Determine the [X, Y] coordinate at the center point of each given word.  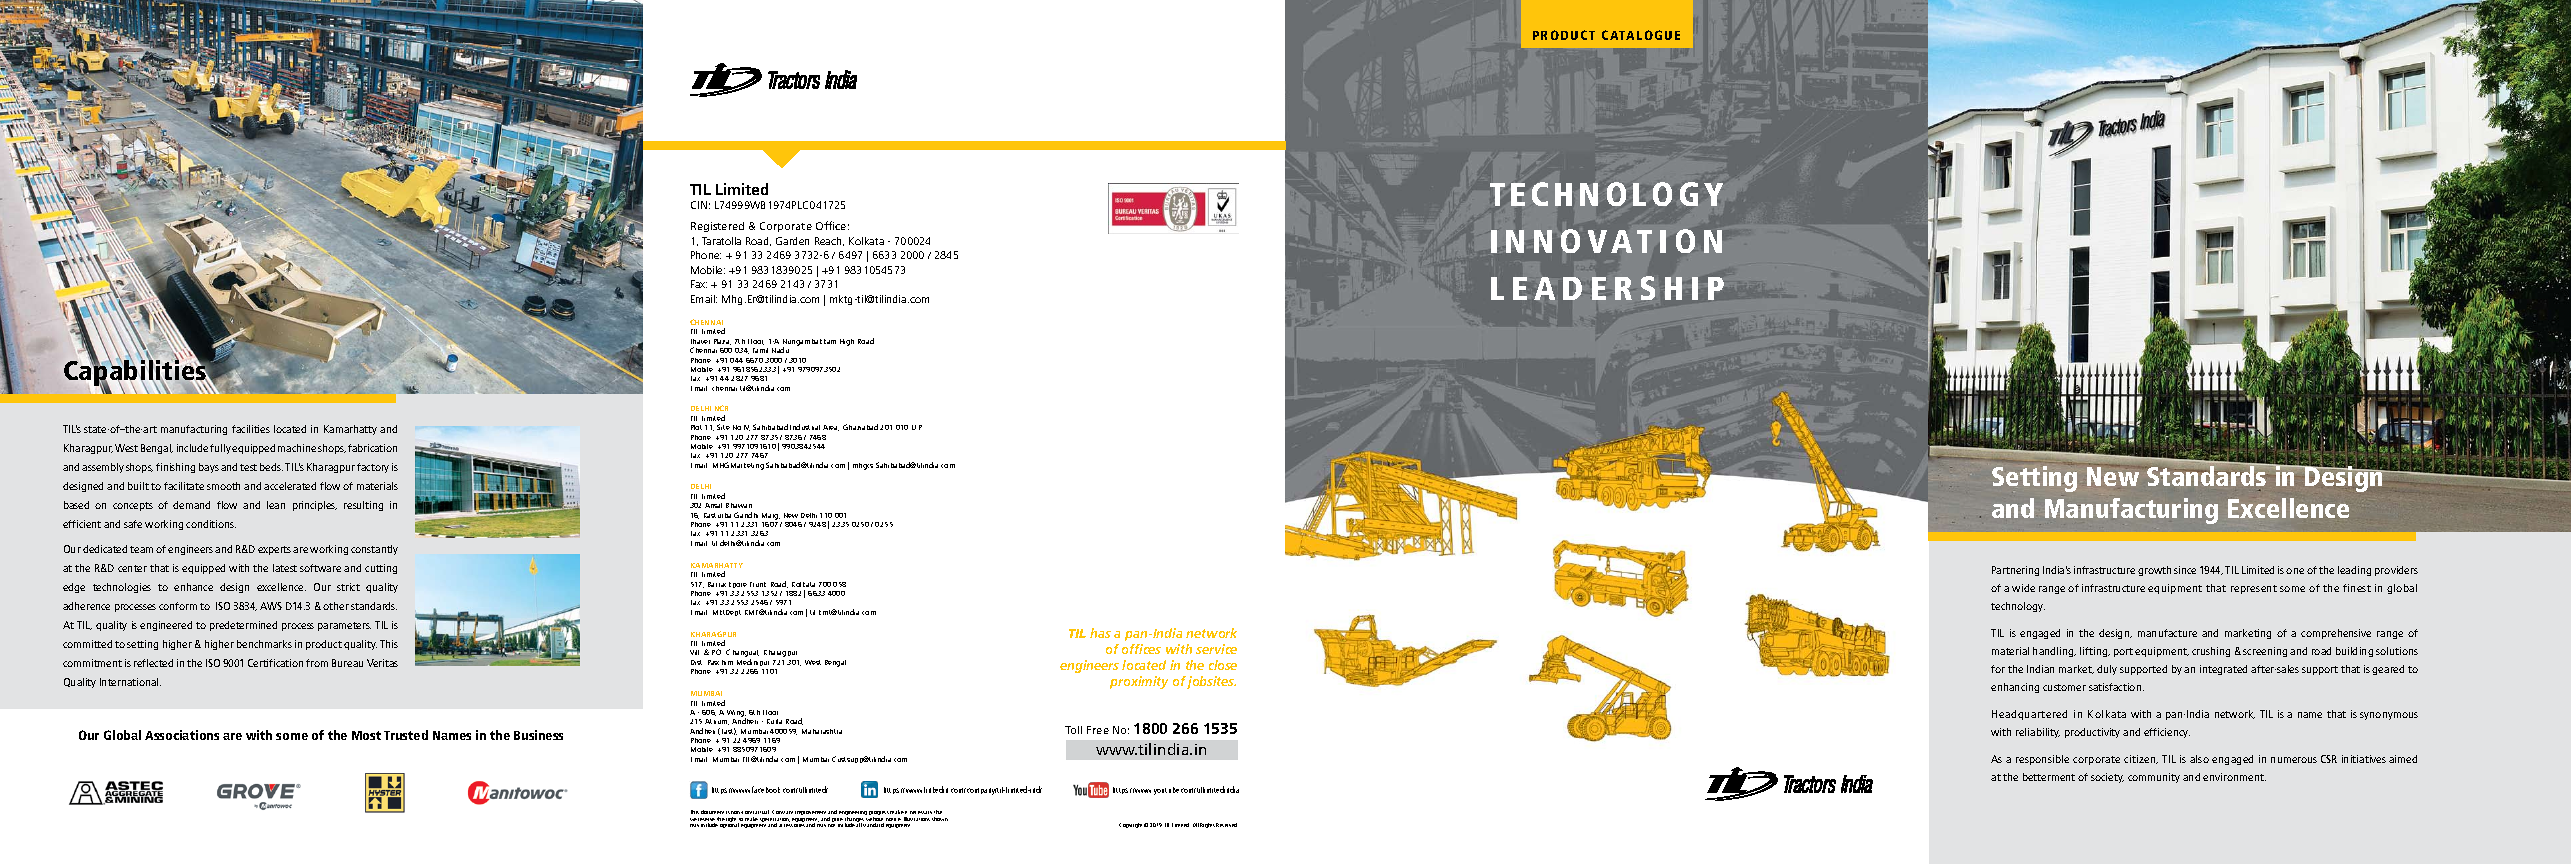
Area [831, 428]
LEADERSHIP [1607, 288]
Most [366, 735]
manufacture [2167, 633]
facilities [251, 429]
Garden [792, 241]
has [1100, 633]
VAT [1620, 241]
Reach [829, 241]
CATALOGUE [1641, 35]
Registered [717, 227]
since [2185, 570]
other [336, 606]
